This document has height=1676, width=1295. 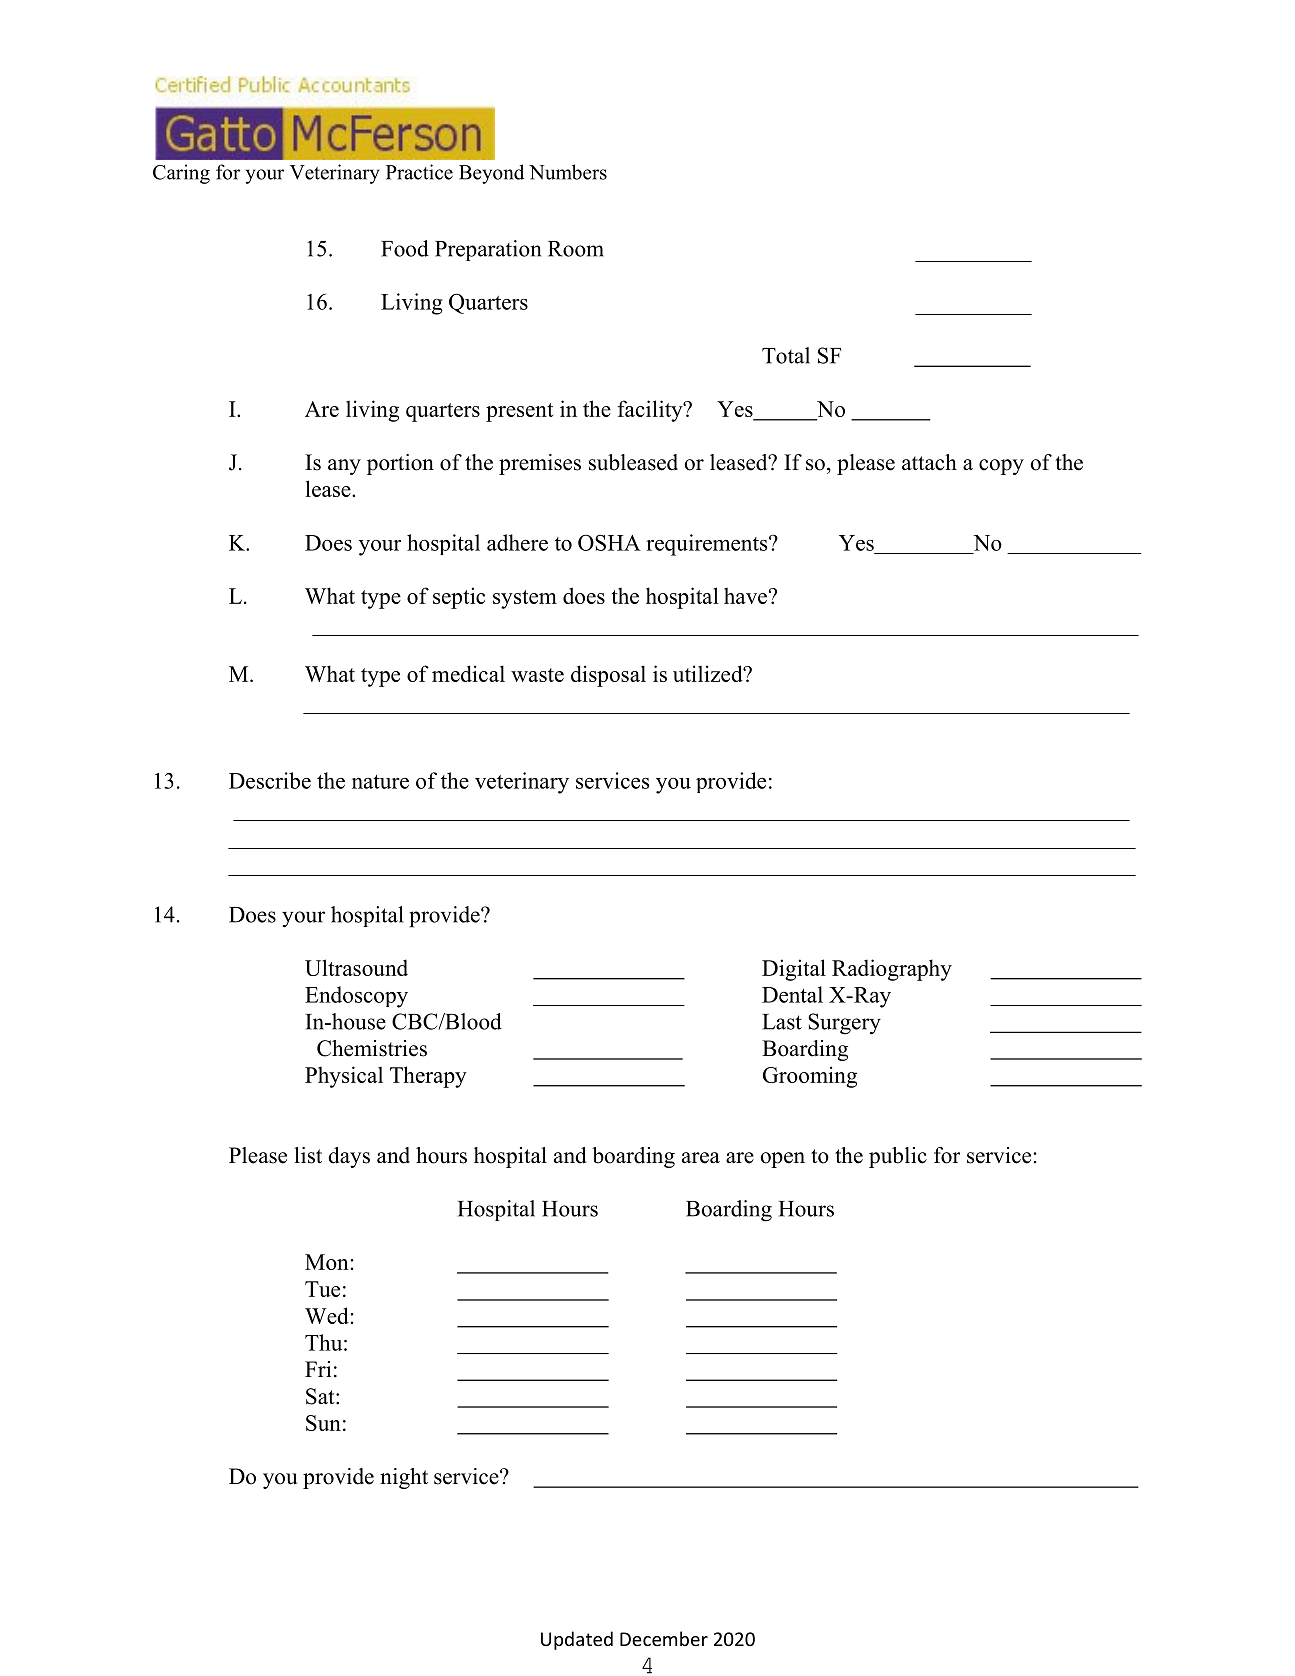 What do you see at coordinates (270, 780) in the document?
I see `Describe` at bounding box center [270, 780].
